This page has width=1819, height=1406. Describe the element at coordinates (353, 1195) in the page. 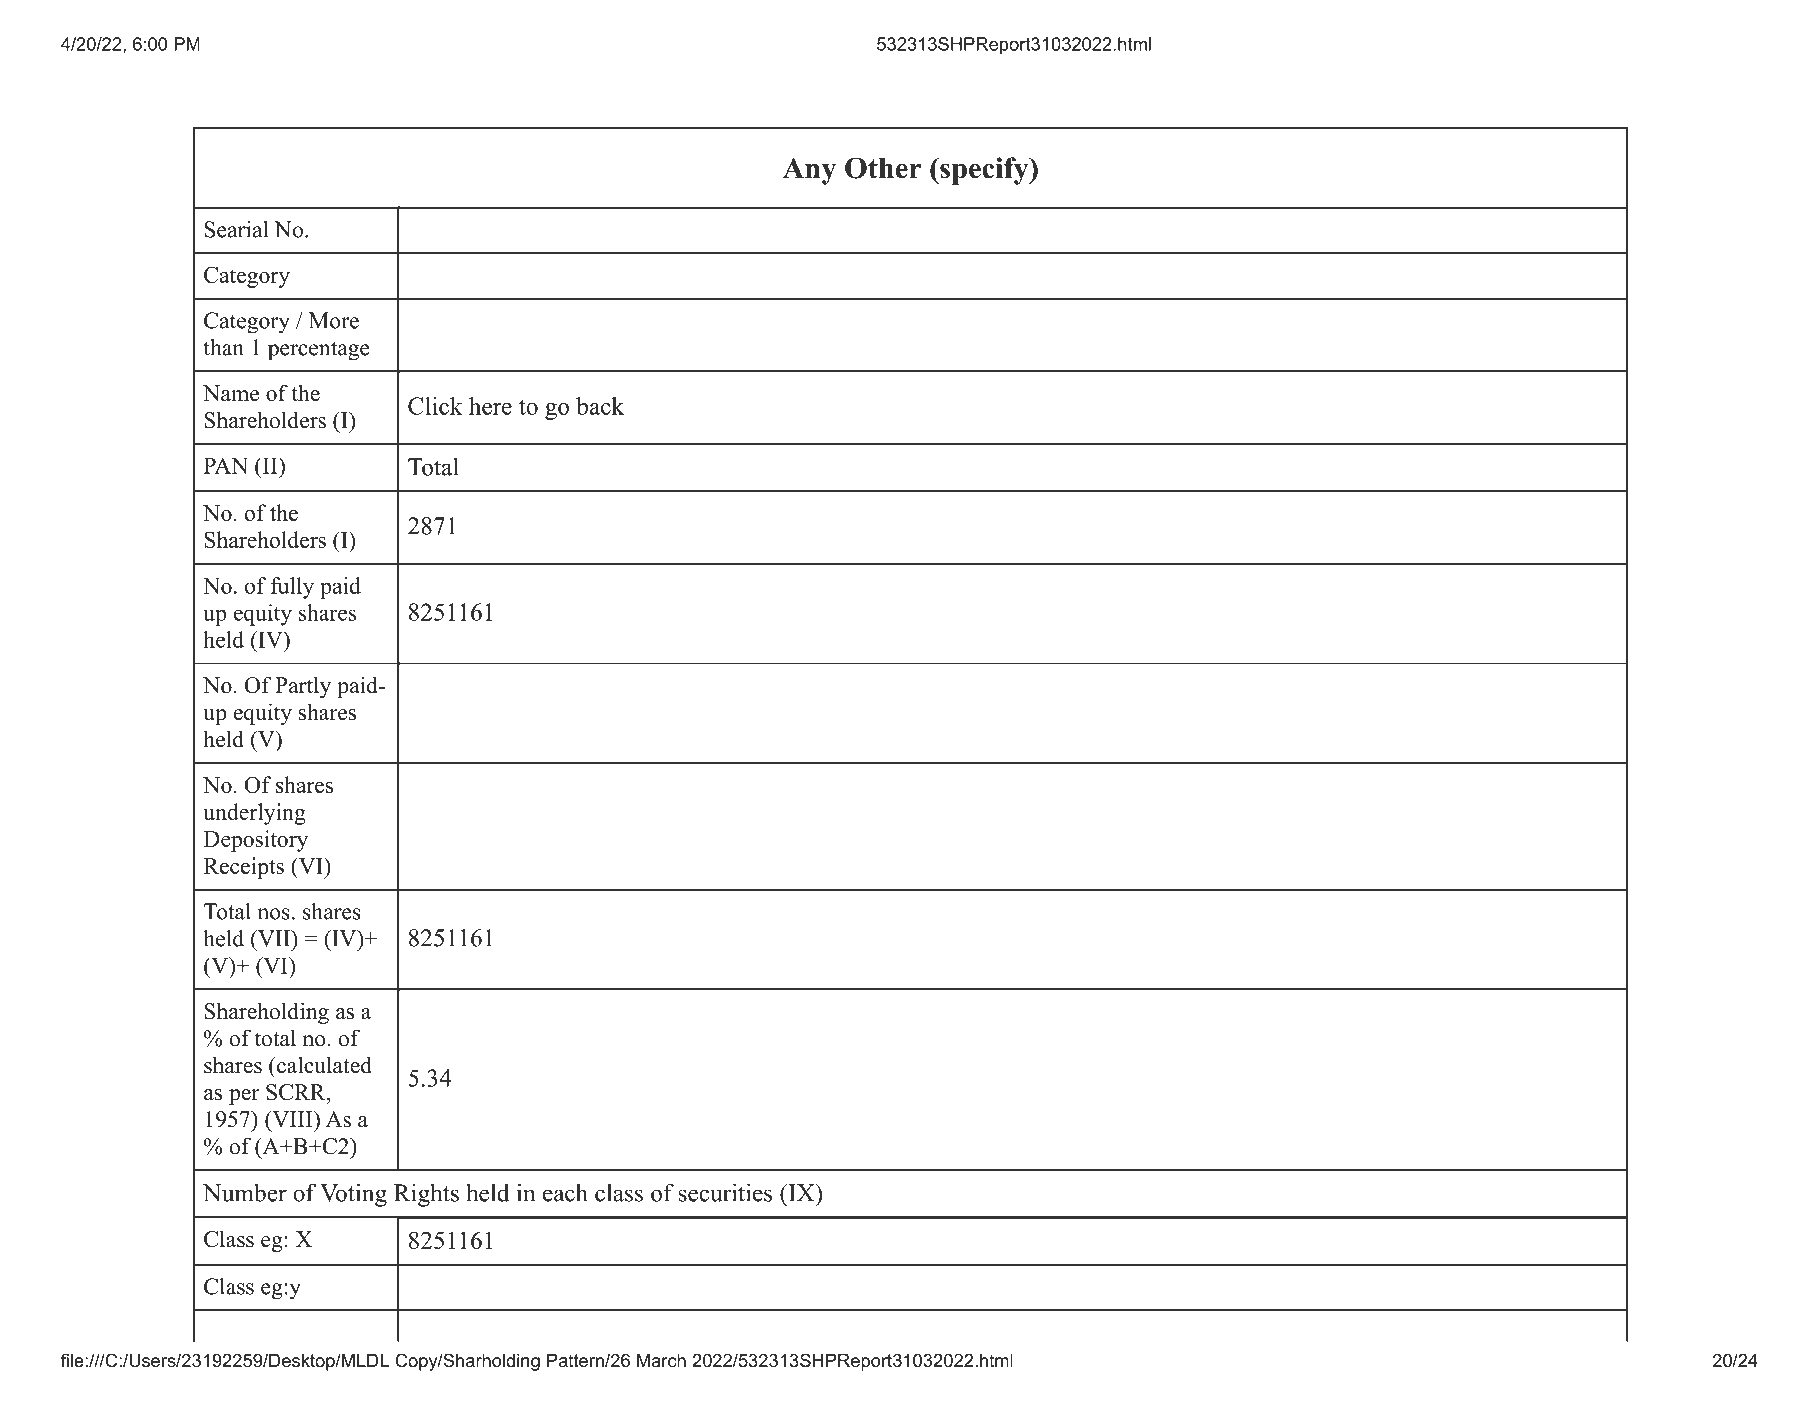

I see `Voting` at that location.
